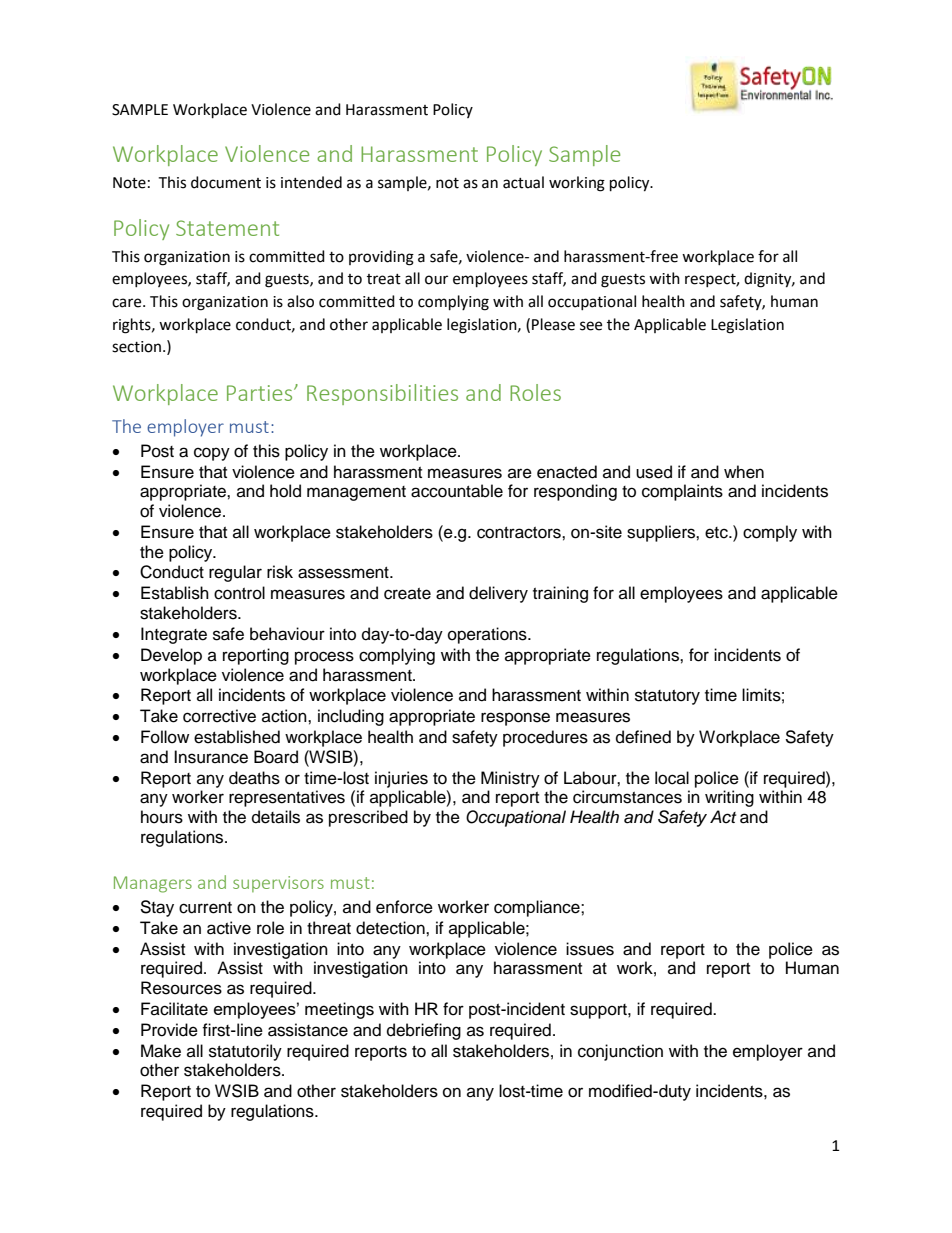  I want to click on Managers, so click(153, 884).
